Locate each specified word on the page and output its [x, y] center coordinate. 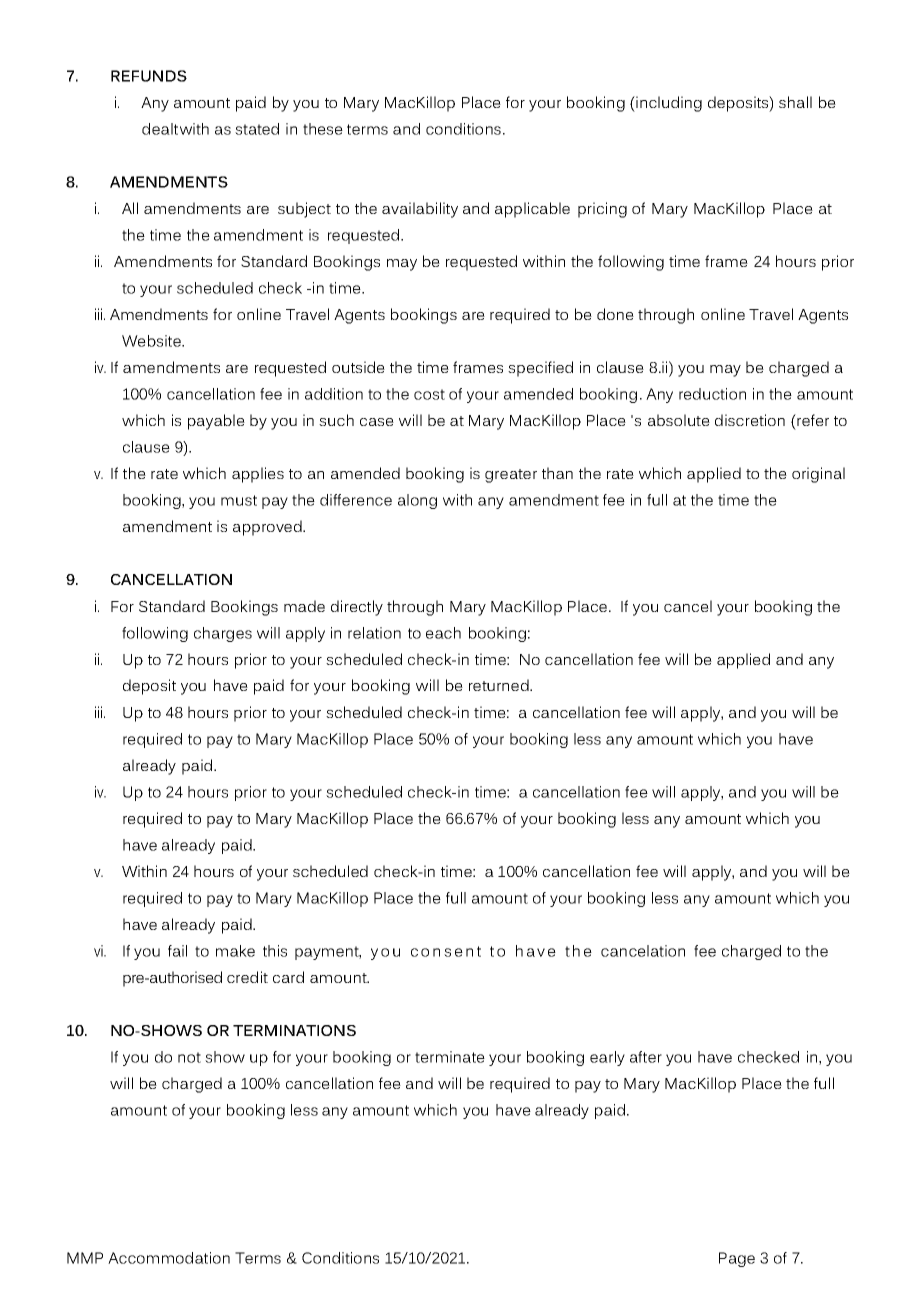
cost [429, 394]
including [668, 104]
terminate [450, 1057]
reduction [712, 394]
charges [223, 634]
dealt [160, 129]
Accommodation [169, 1258]
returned [500, 685]
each [443, 633]
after [646, 1057]
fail [177, 951]
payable [216, 422]
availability [420, 210]
